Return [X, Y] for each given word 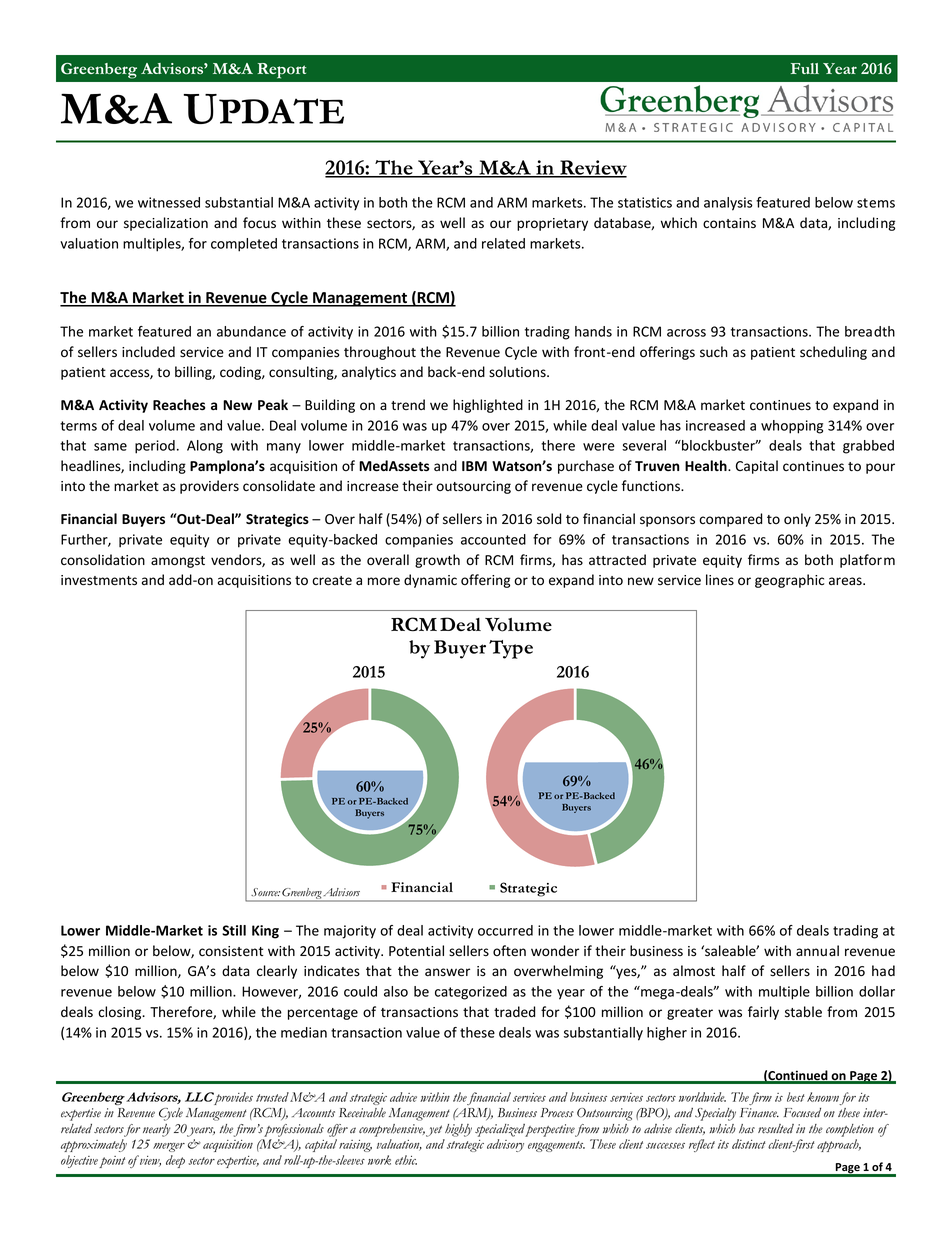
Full [805, 68]
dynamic [430, 581]
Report [282, 71]
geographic [789, 581]
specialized [500, 1130]
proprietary [552, 224]
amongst [178, 562]
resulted [776, 1129]
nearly [157, 1130]
